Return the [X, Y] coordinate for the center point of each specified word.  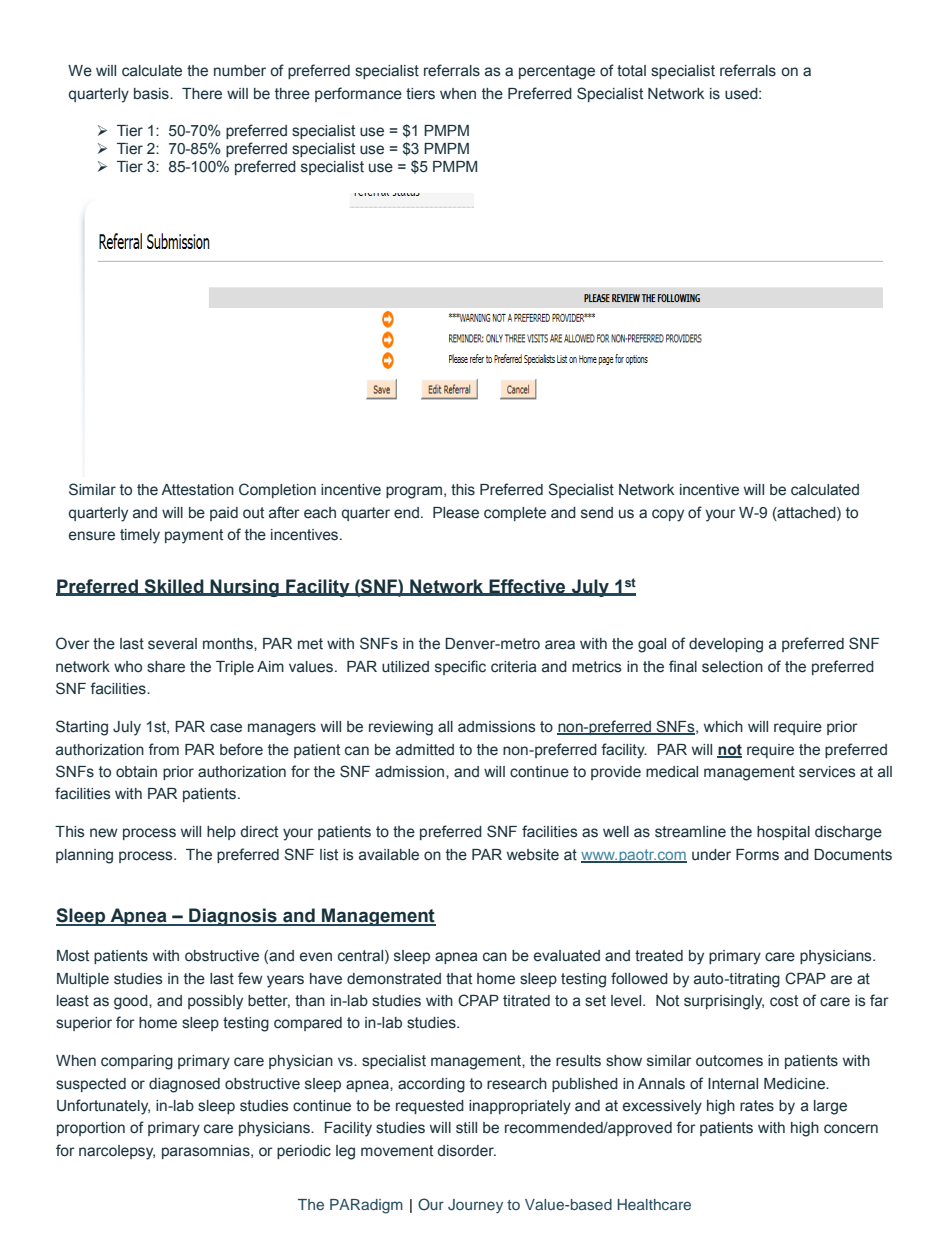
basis [152, 94]
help [221, 833]
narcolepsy [117, 1152]
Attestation [197, 490]
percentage [557, 72]
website [533, 855]
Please [456, 513]
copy [668, 515]
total [631, 71]
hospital [783, 833]
